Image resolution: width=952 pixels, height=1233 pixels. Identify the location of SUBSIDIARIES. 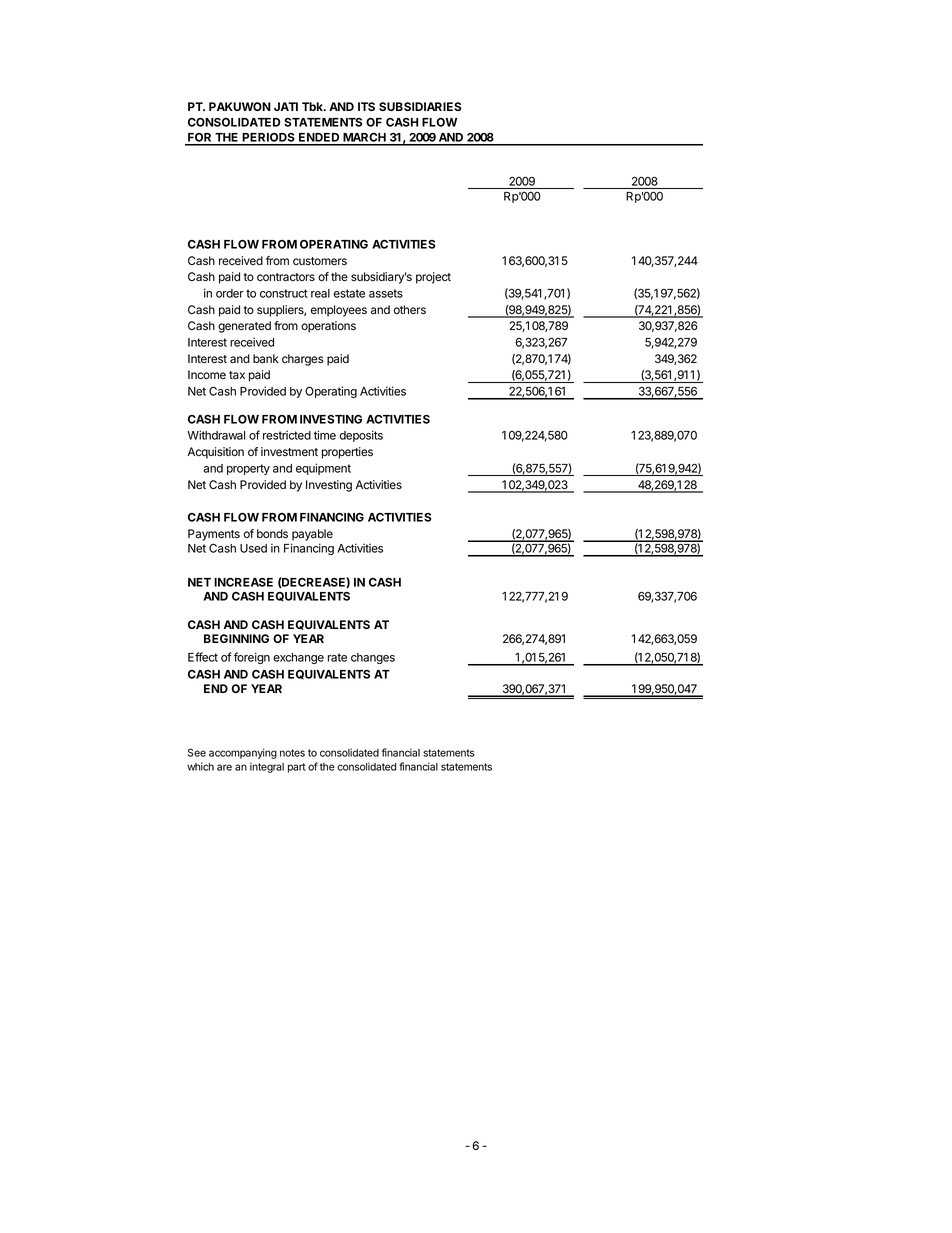
(420, 106).
